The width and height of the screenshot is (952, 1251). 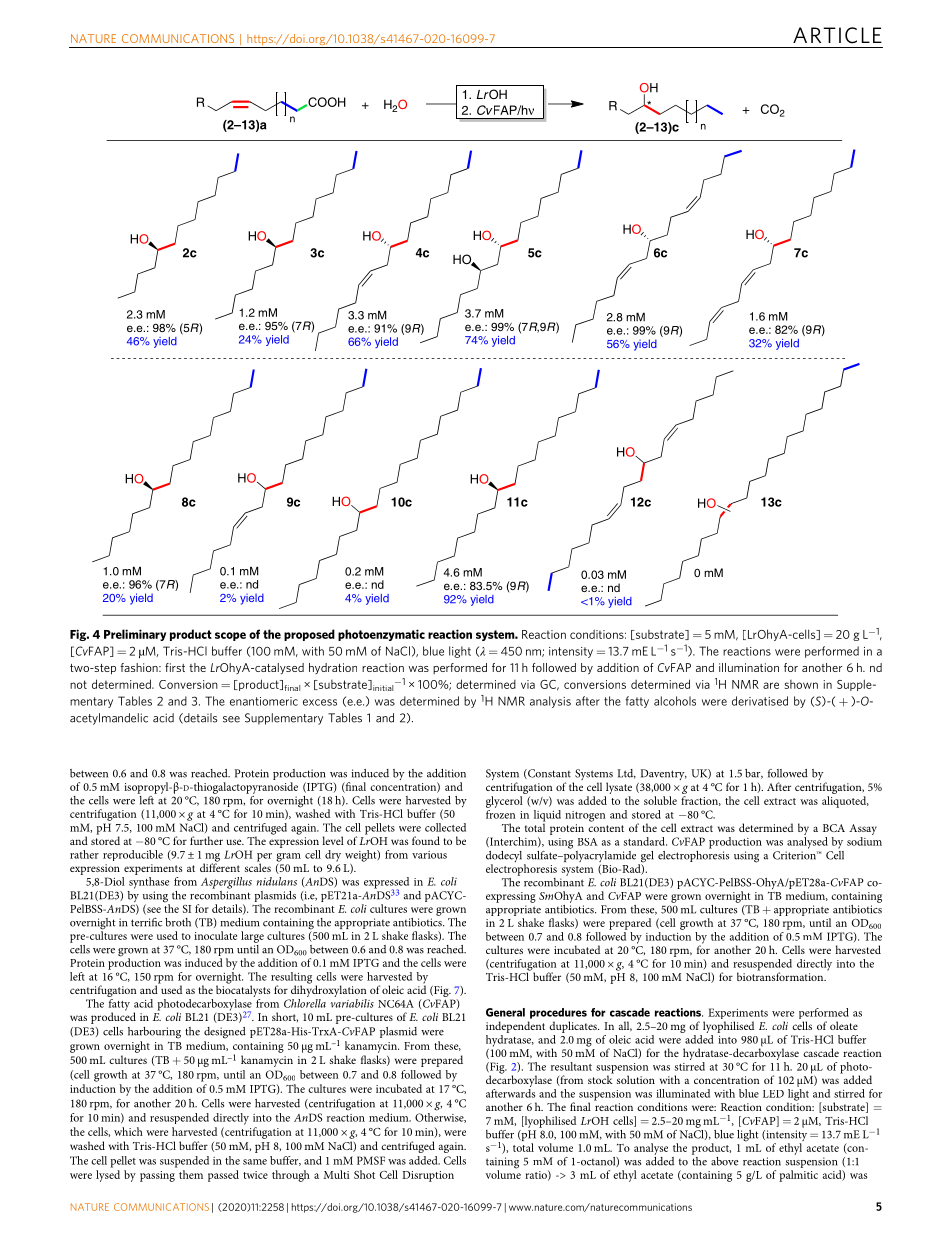 What do you see at coordinates (749, 667) in the screenshot?
I see `illumination` at bounding box center [749, 667].
